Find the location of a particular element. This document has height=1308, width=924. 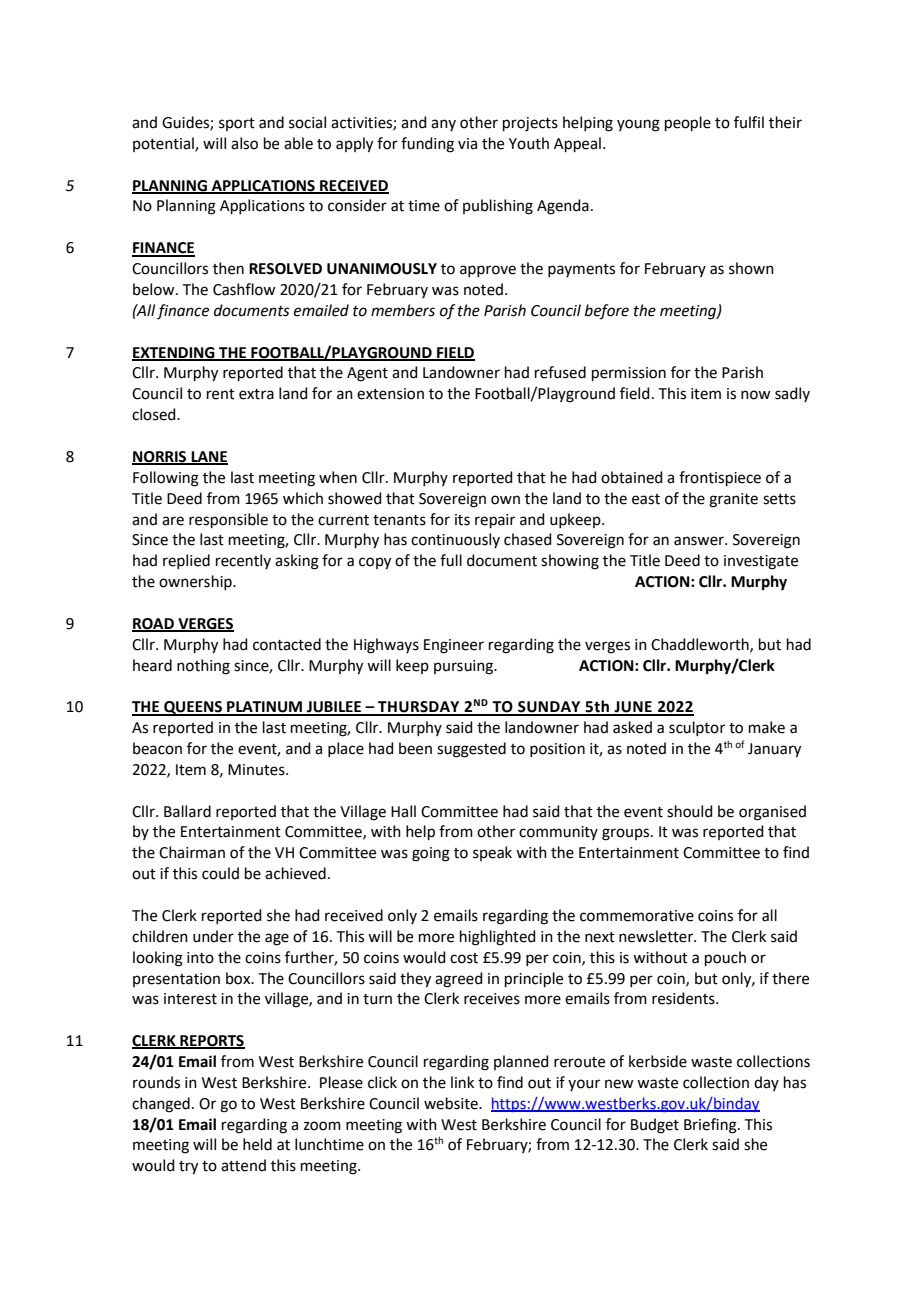

via is located at coordinates (467, 144).
